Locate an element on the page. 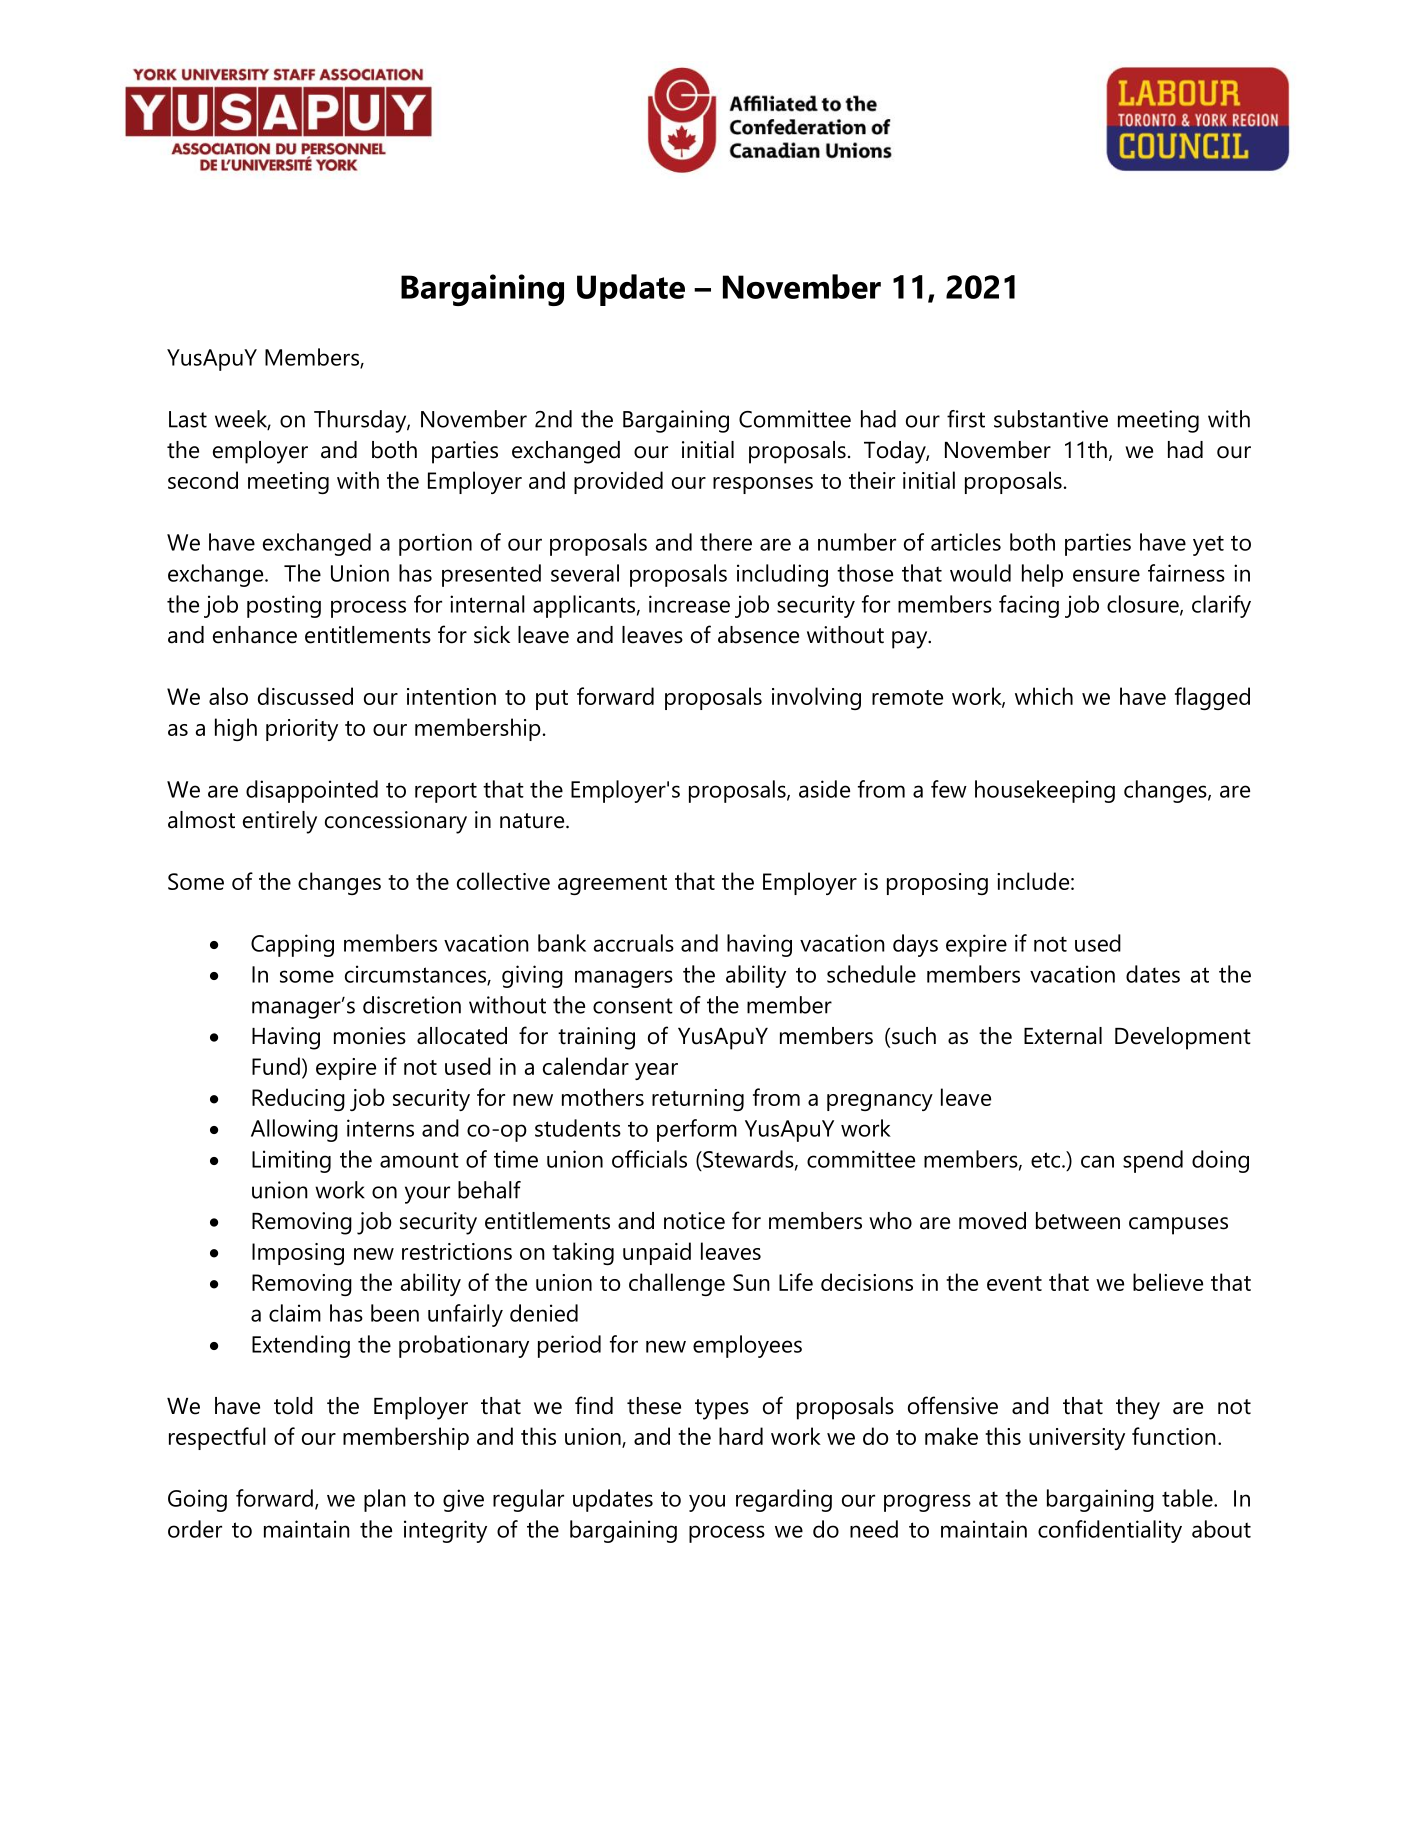 Image resolution: width=1419 pixels, height=1836 pixels. regarding is located at coordinates (784, 1500).
